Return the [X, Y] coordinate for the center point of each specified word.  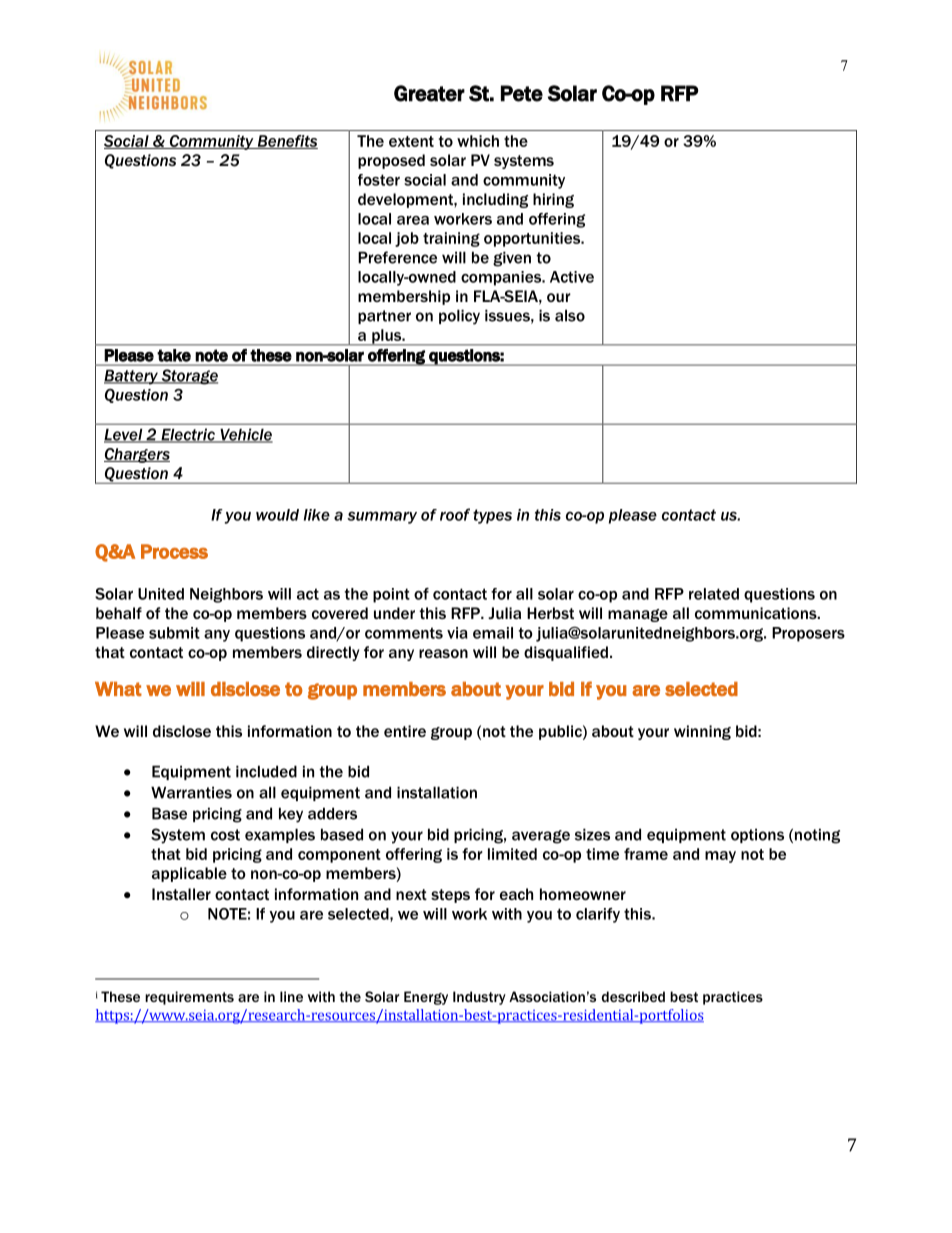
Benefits [286, 142]
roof [455, 514]
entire [405, 731]
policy [459, 317]
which [478, 141]
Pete [522, 93]
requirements [189, 998]
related [714, 594]
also [570, 315]
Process [174, 551]
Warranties [191, 792]
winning [702, 732]
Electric [188, 435]
